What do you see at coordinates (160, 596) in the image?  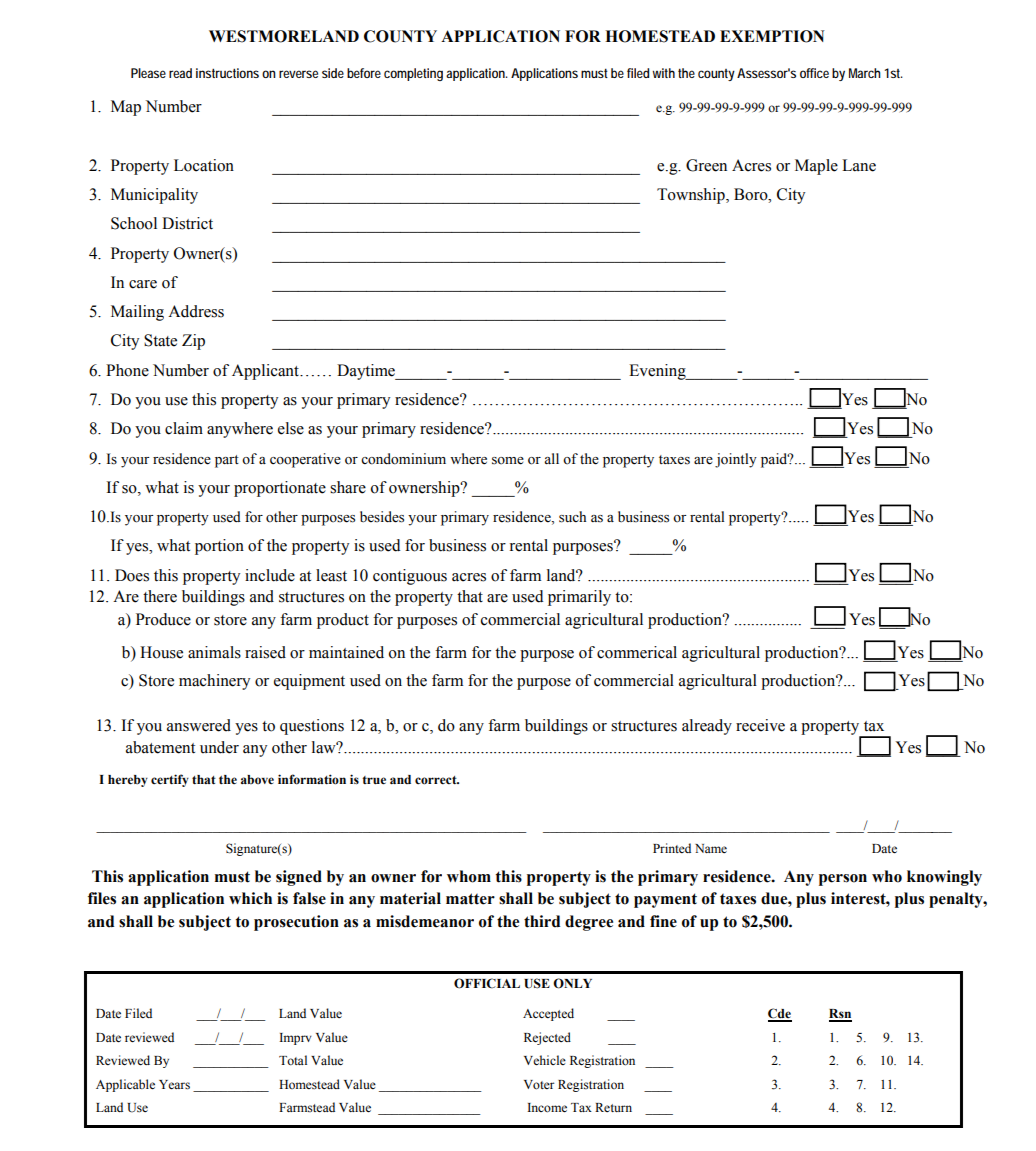 I see `there` at bounding box center [160, 596].
